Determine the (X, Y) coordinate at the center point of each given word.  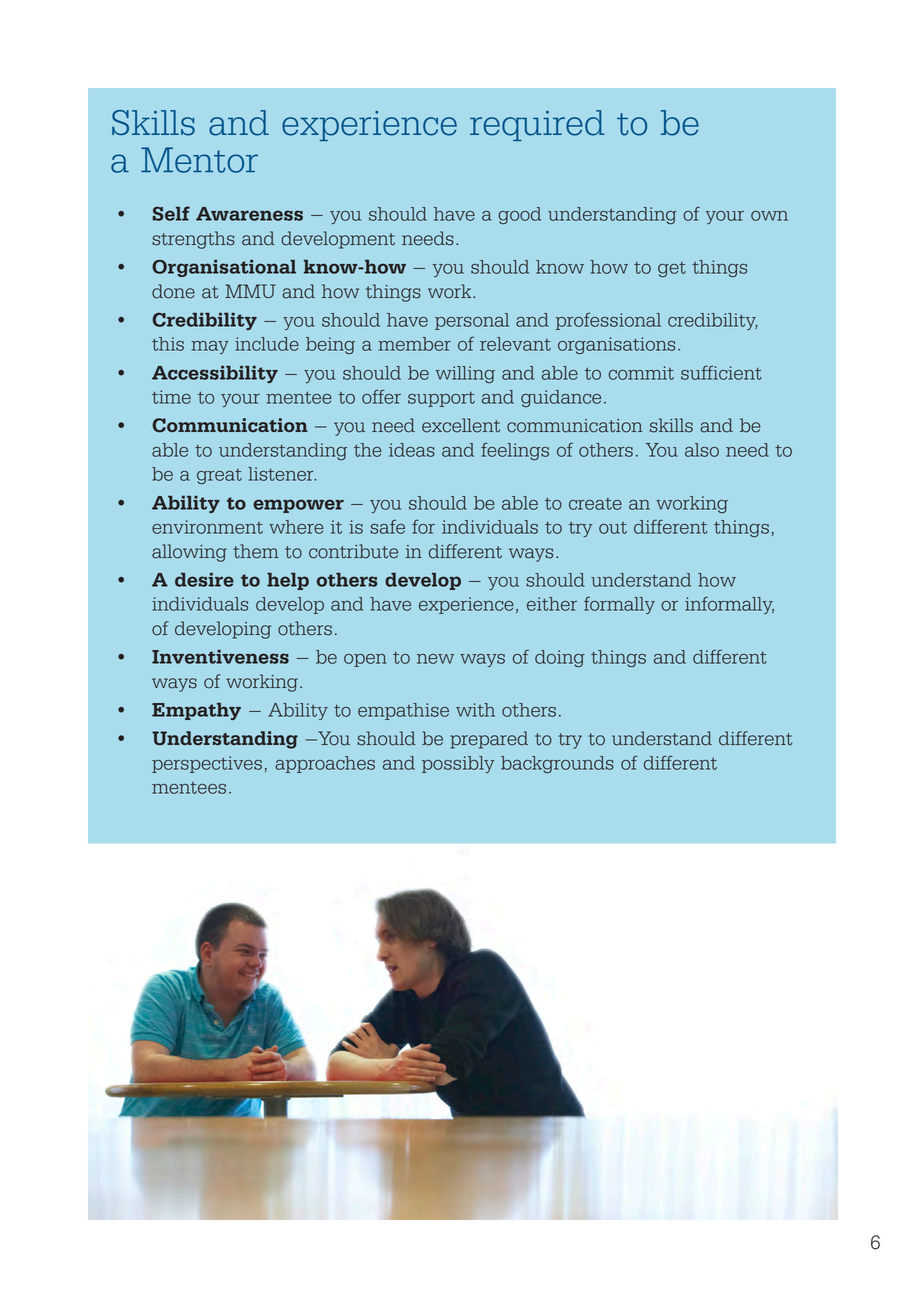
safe (387, 526)
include (267, 344)
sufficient (721, 372)
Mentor (199, 160)
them (256, 551)
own (769, 216)
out (613, 528)
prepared (489, 740)
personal (472, 321)
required (537, 125)
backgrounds (557, 764)
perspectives (207, 764)
